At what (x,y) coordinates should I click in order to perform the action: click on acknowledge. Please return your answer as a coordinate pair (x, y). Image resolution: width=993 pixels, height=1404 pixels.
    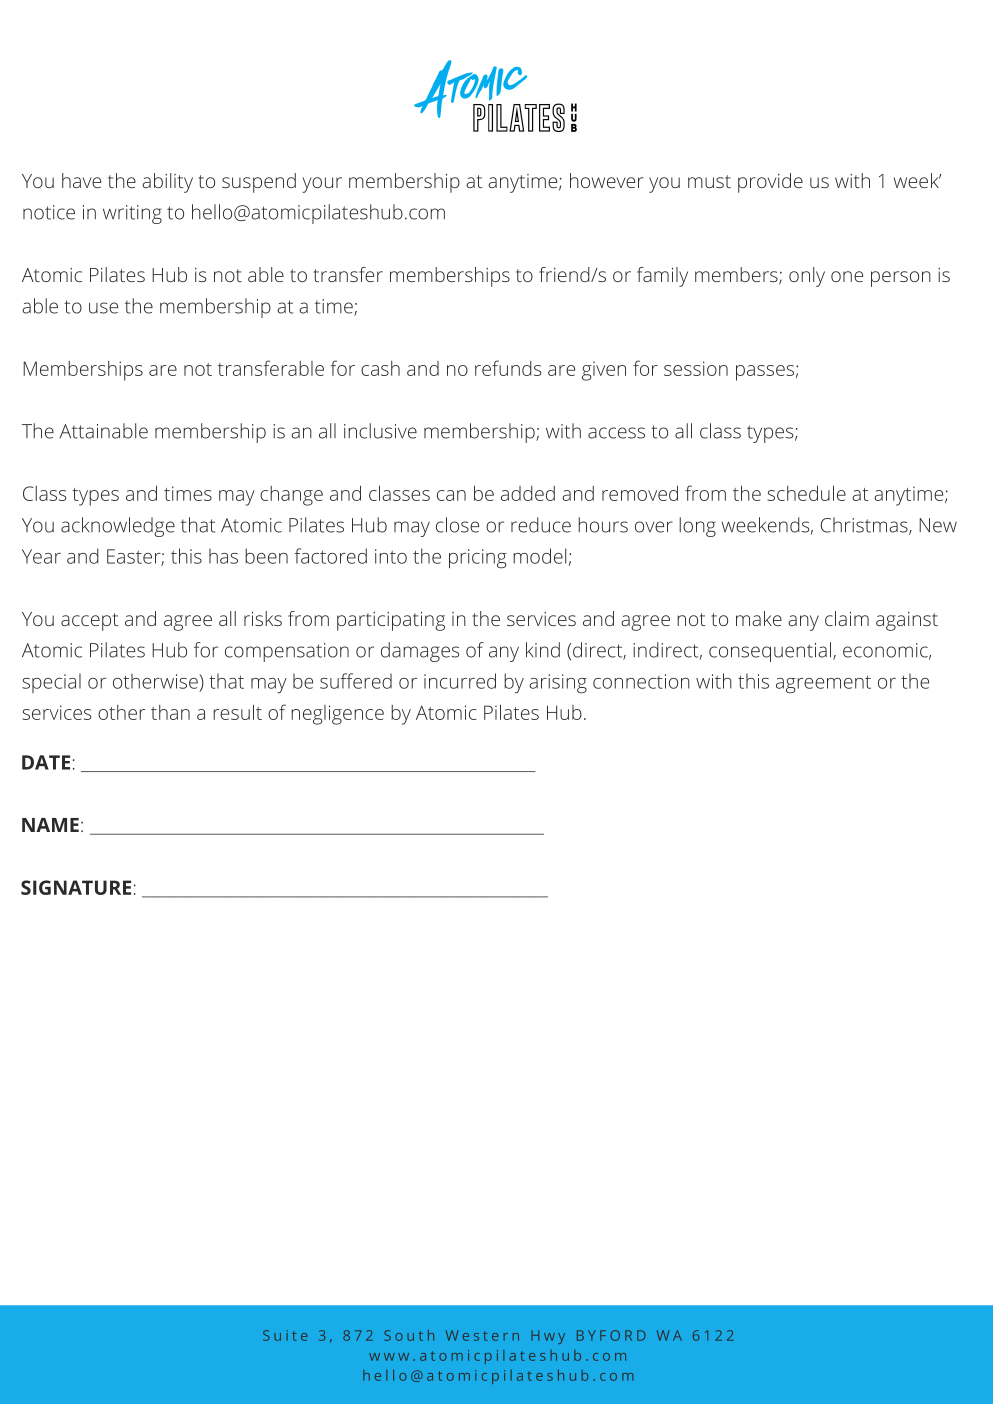
    Looking at the image, I should click on (118, 527).
